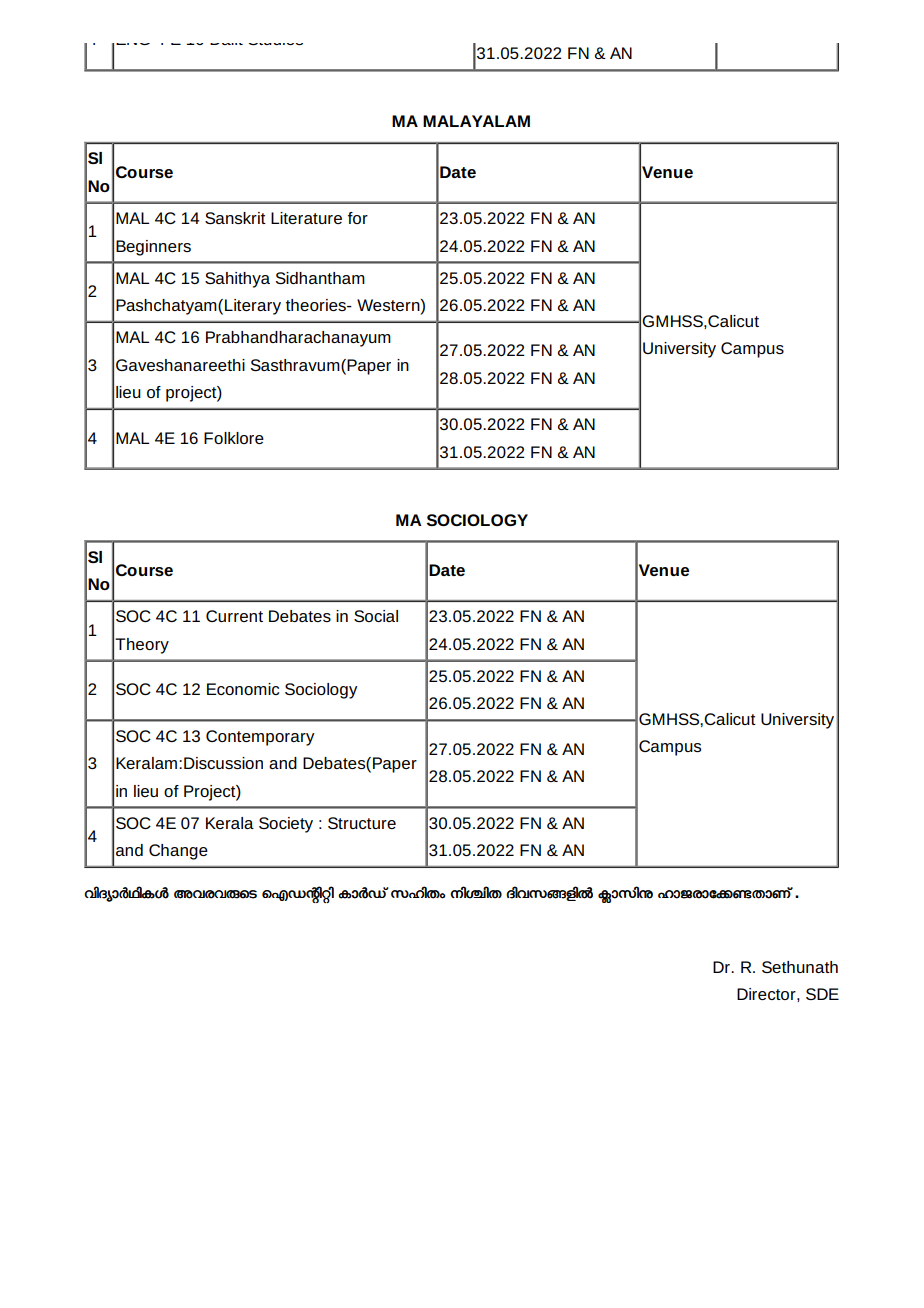  I want to click on Change, so click(178, 852).
